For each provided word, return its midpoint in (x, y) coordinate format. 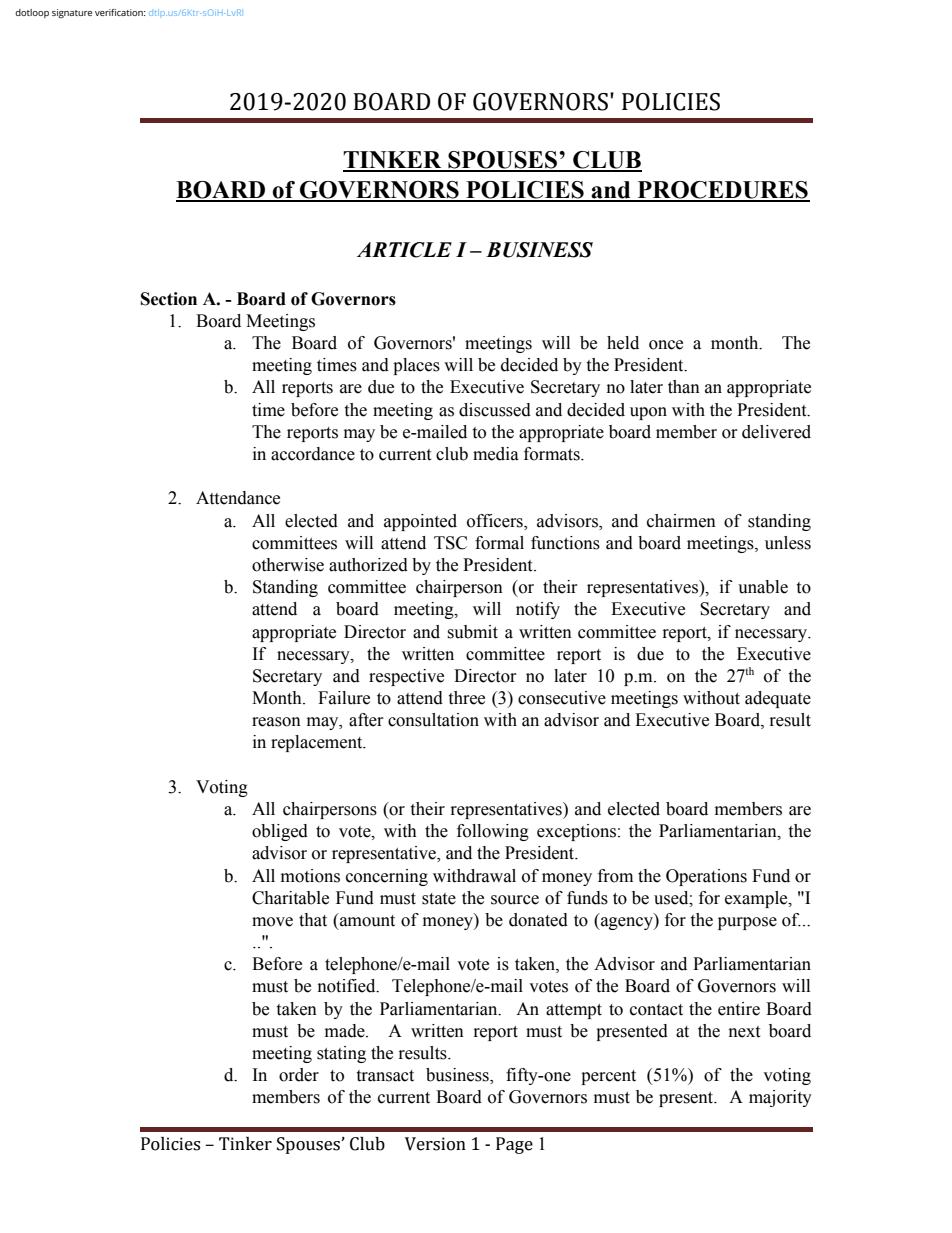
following (493, 832)
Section (169, 299)
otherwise (288, 565)
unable (763, 587)
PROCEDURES (722, 191)
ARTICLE (404, 250)
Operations (706, 877)
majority (780, 1098)
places (416, 366)
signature (72, 13)
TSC (450, 543)
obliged (280, 832)
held (623, 343)
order (299, 1075)
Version (435, 1144)
